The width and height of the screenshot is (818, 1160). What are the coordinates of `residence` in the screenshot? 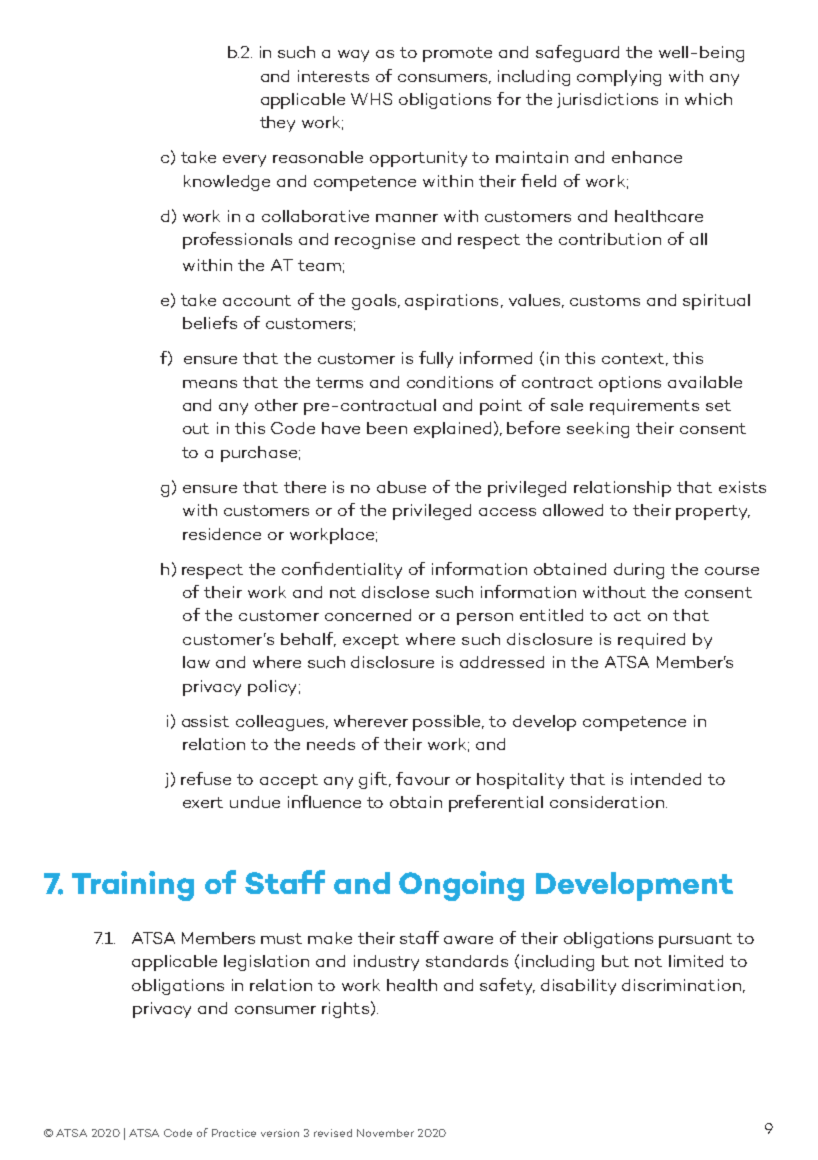 It's located at (222, 534).
